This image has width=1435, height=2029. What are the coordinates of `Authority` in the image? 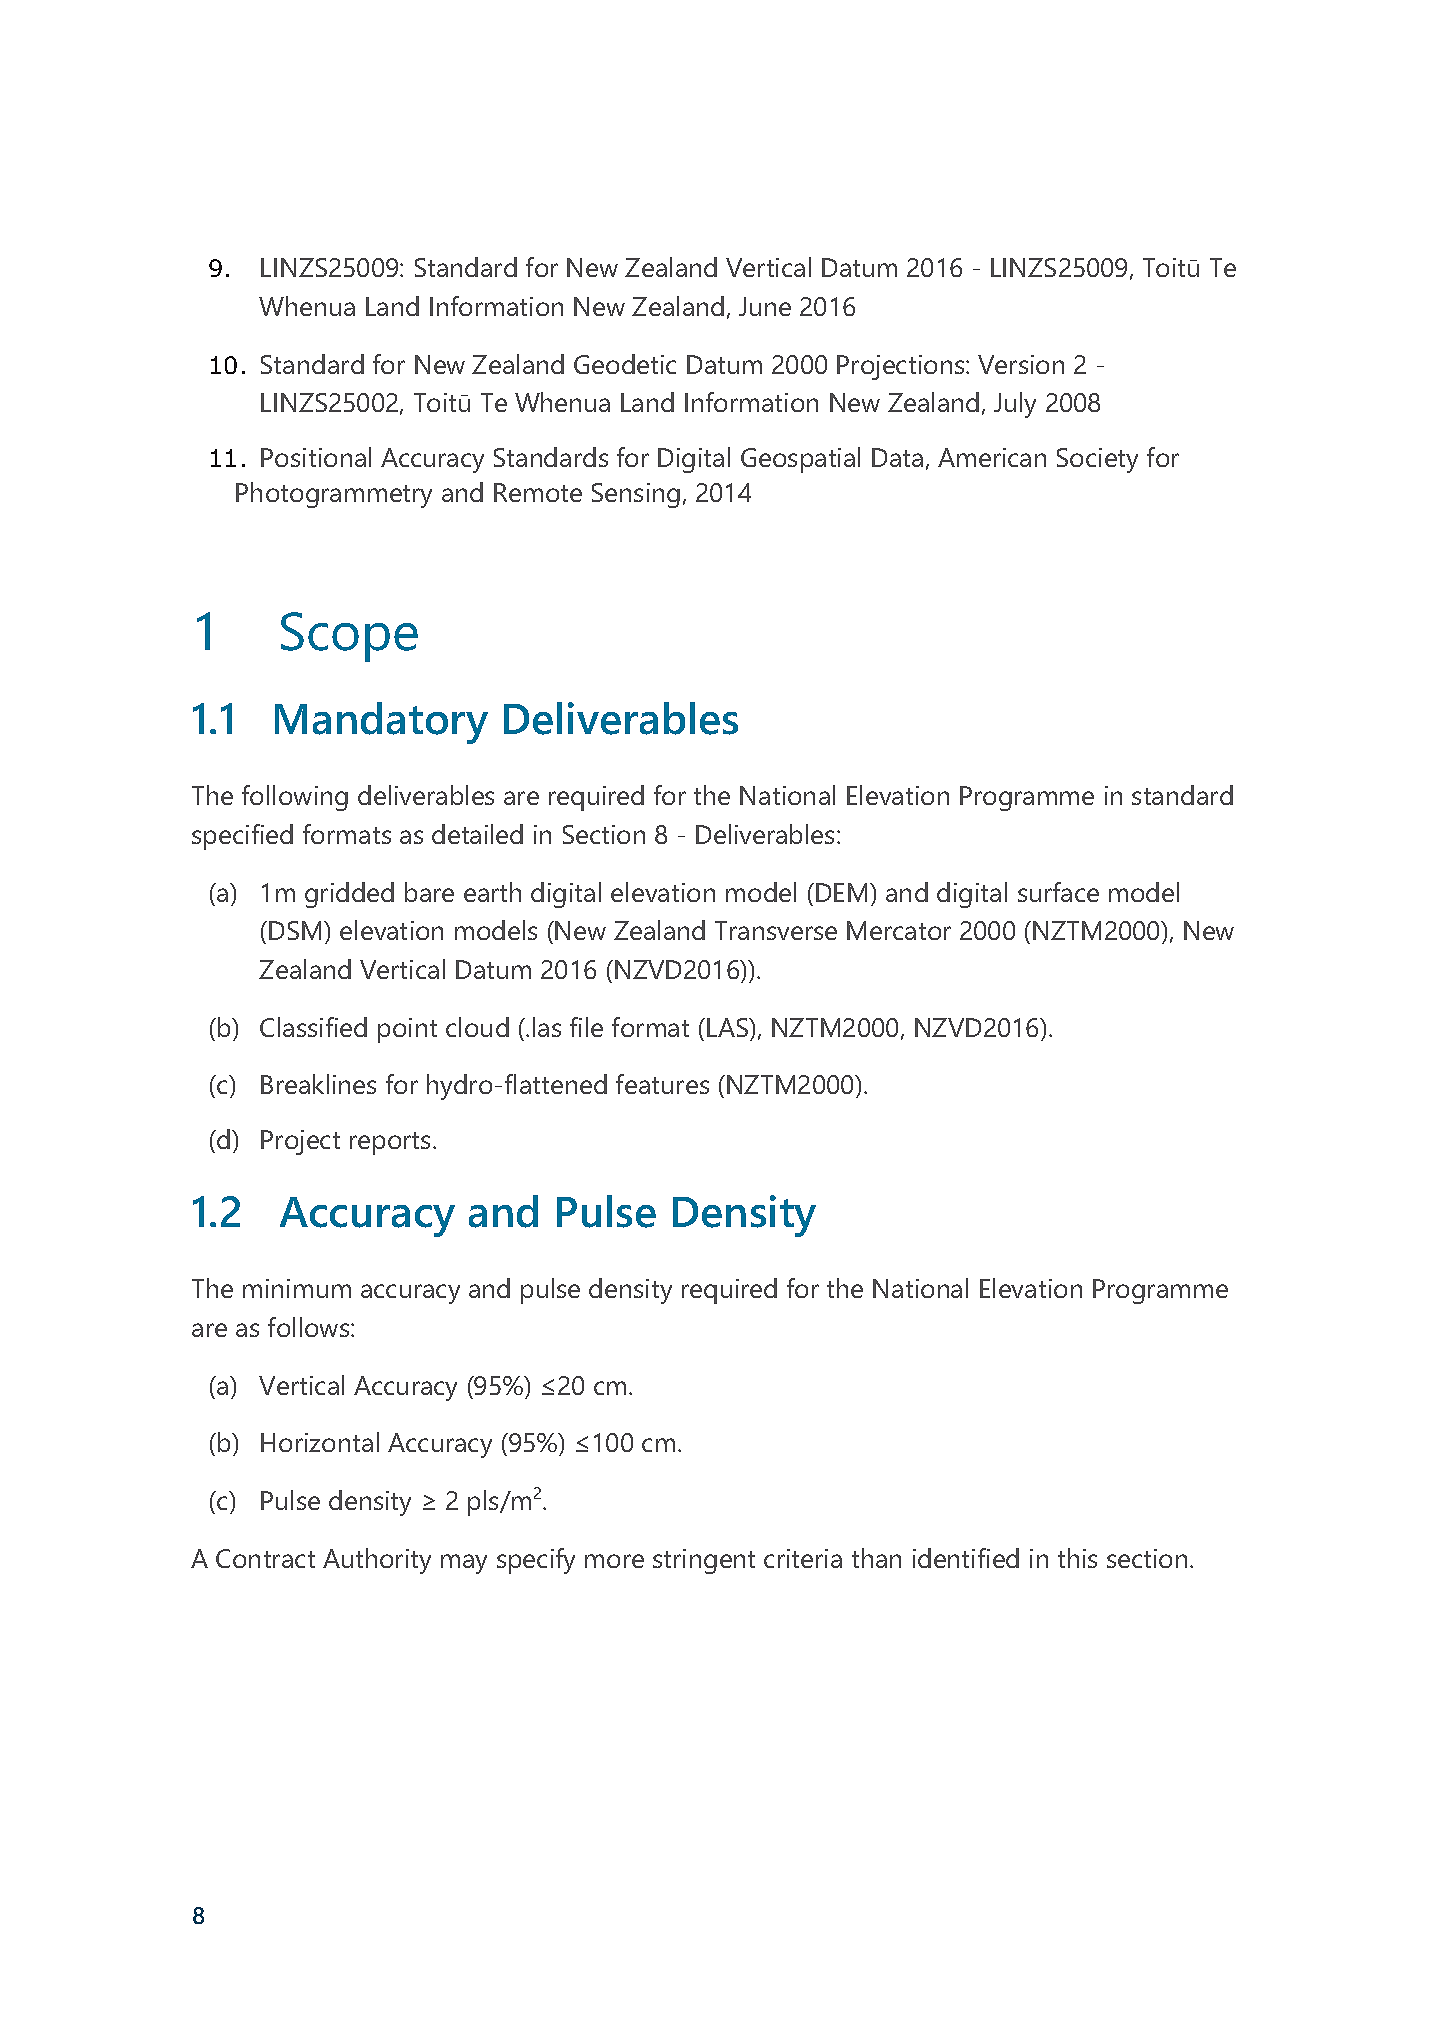 It's located at (377, 1561).
